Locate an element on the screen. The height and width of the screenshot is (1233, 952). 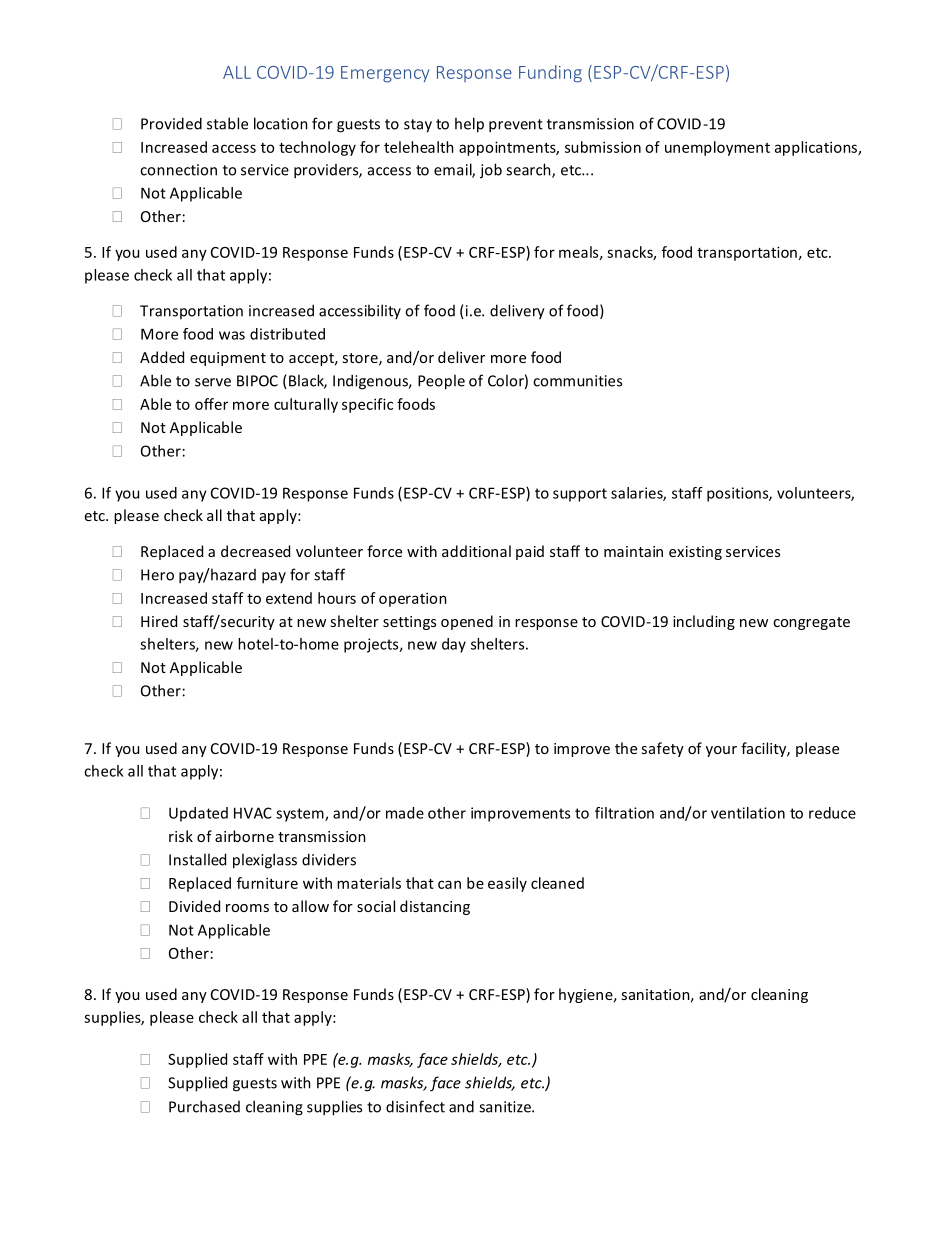
sanitize is located at coordinates (506, 1107).
